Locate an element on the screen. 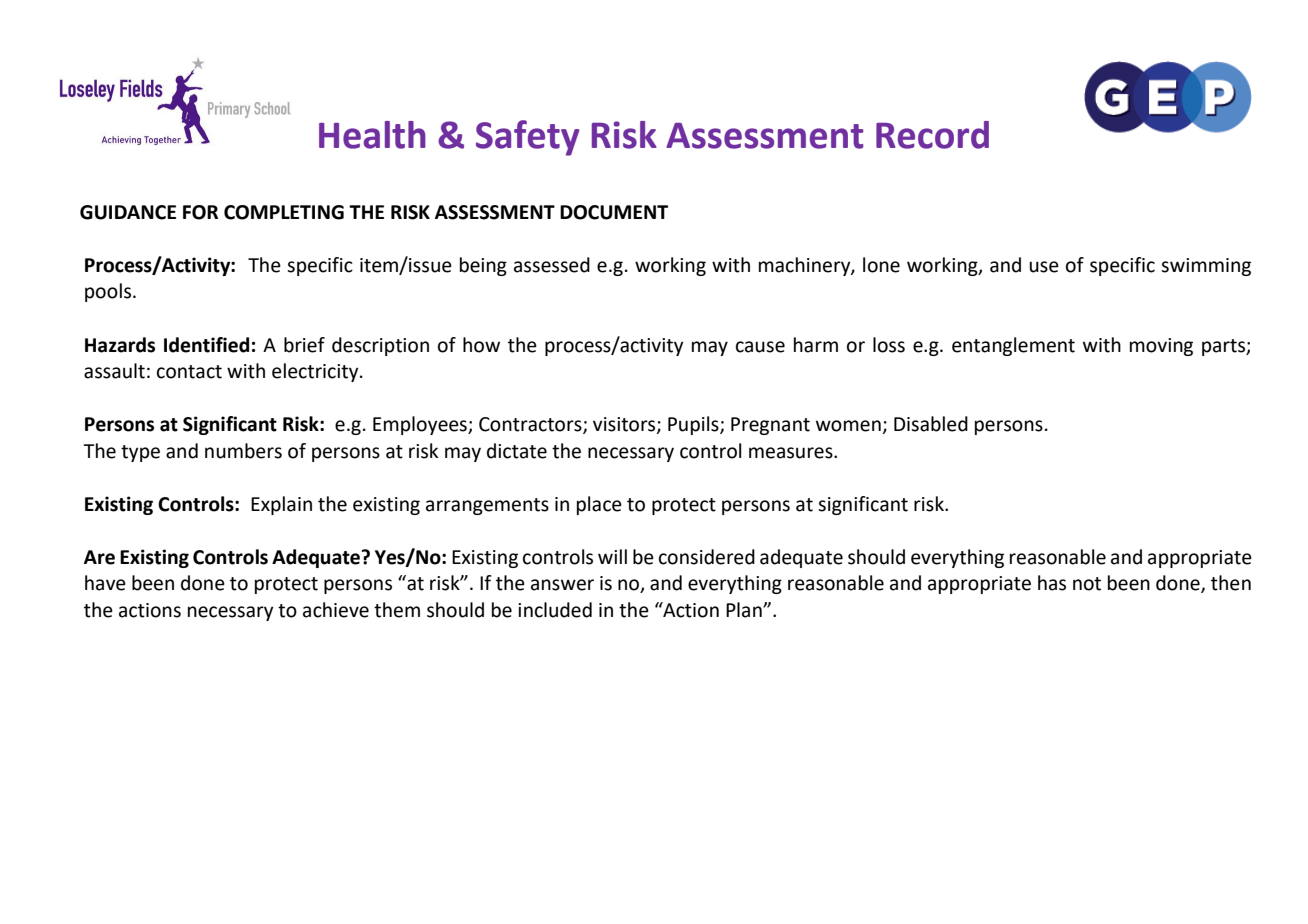 Image resolution: width=1308 pixels, height=924 pixels. Safety is located at coordinates (528, 138).
